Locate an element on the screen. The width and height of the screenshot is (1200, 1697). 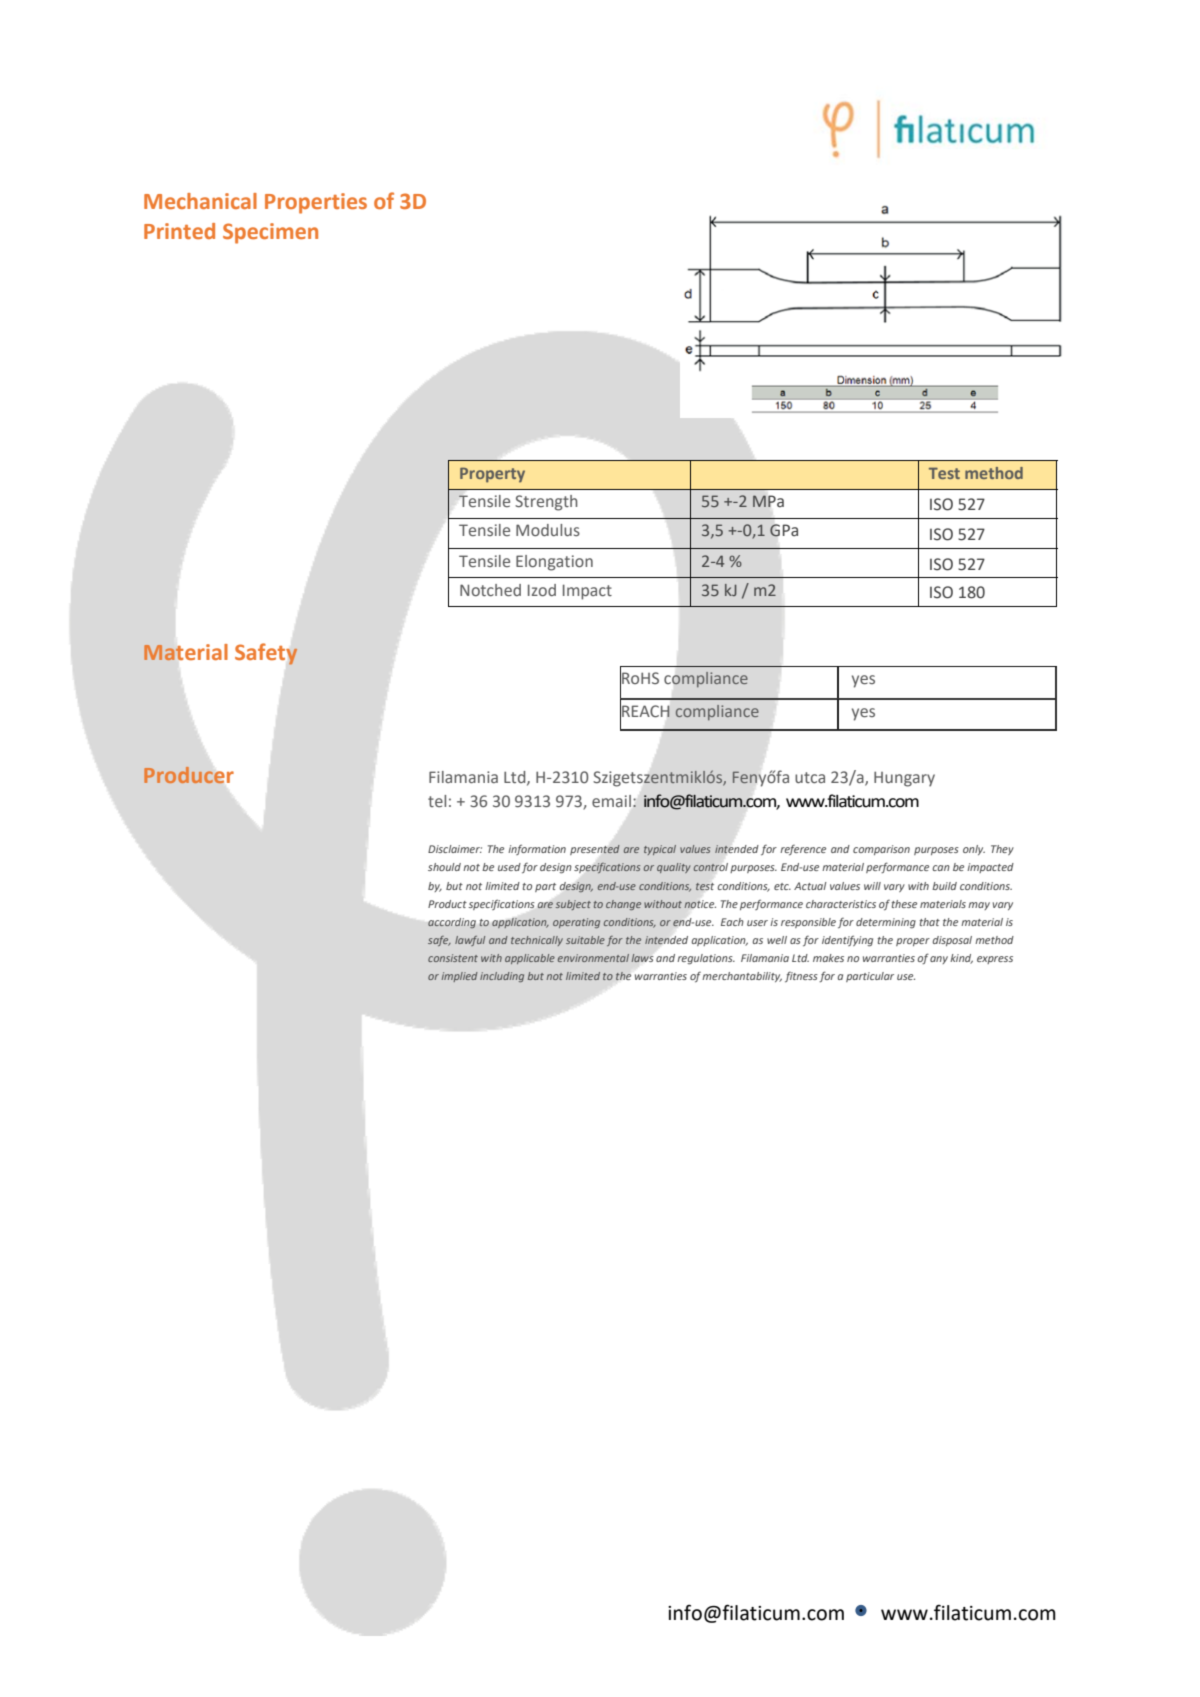
Strength is located at coordinates (546, 503).
